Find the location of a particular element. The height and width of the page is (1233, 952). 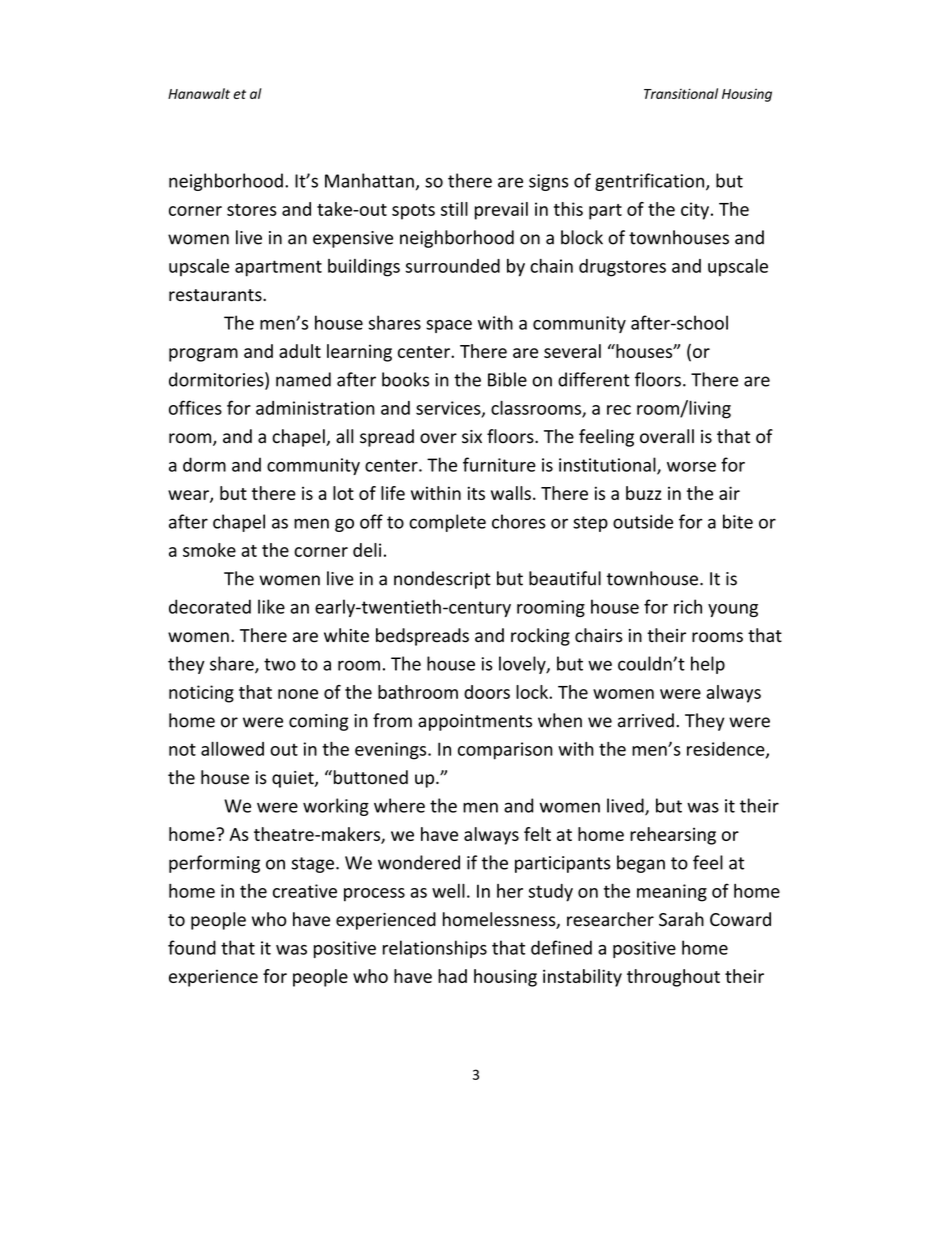

arrived is located at coordinates (646, 720).
